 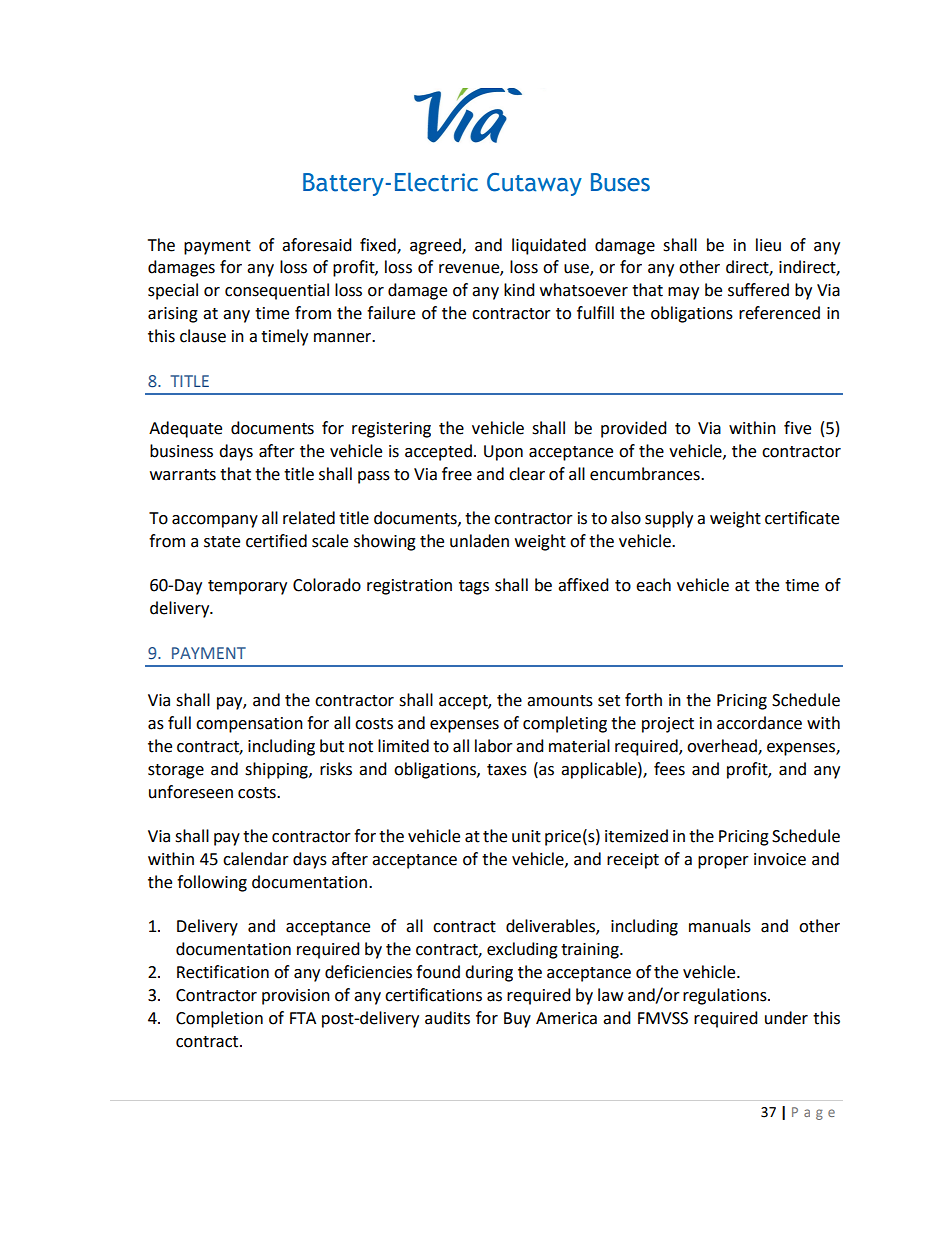 What do you see at coordinates (489, 973) in the screenshot?
I see `during` at bounding box center [489, 973].
